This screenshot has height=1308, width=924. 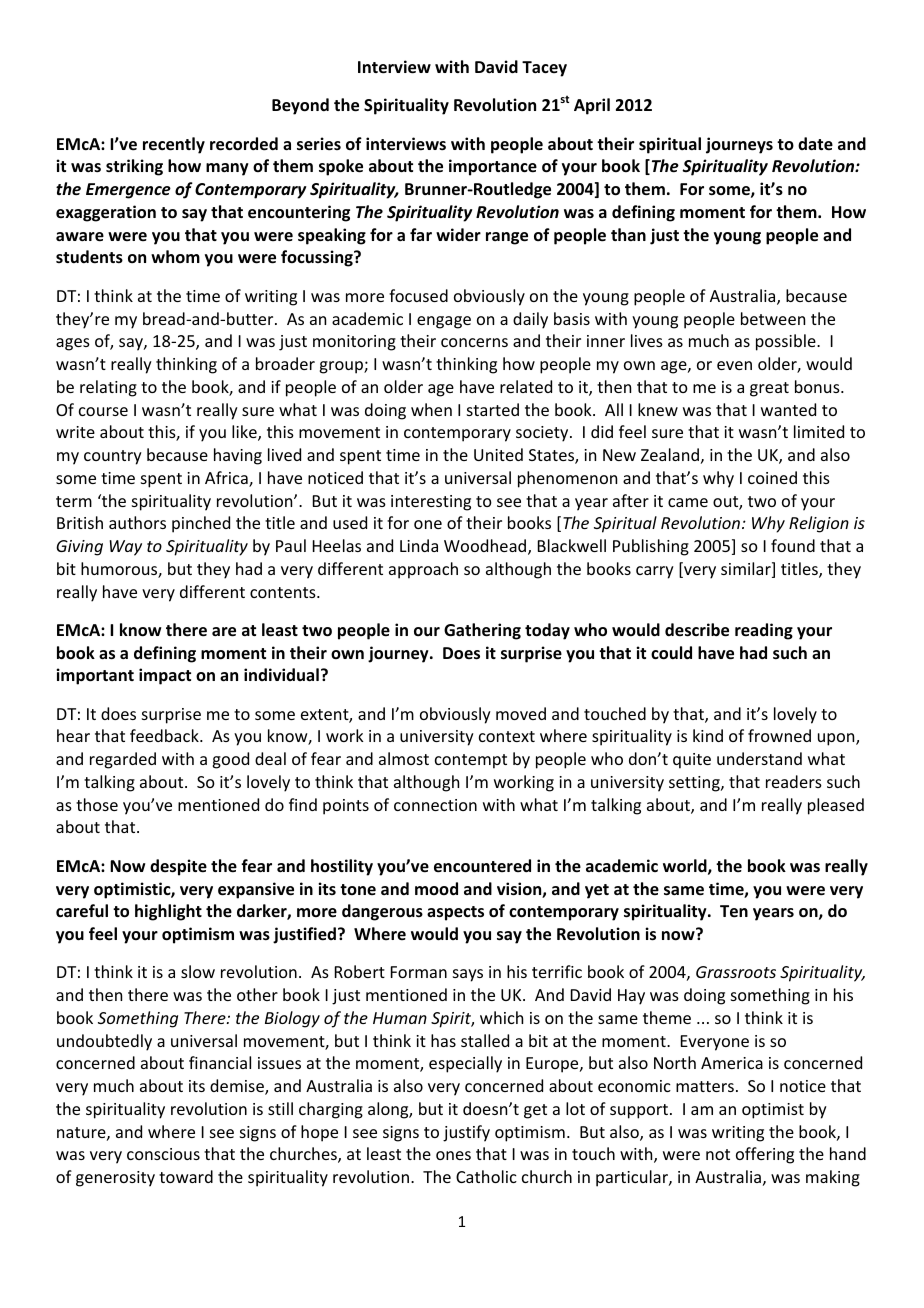 I want to click on Gathering, so click(x=482, y=631).
